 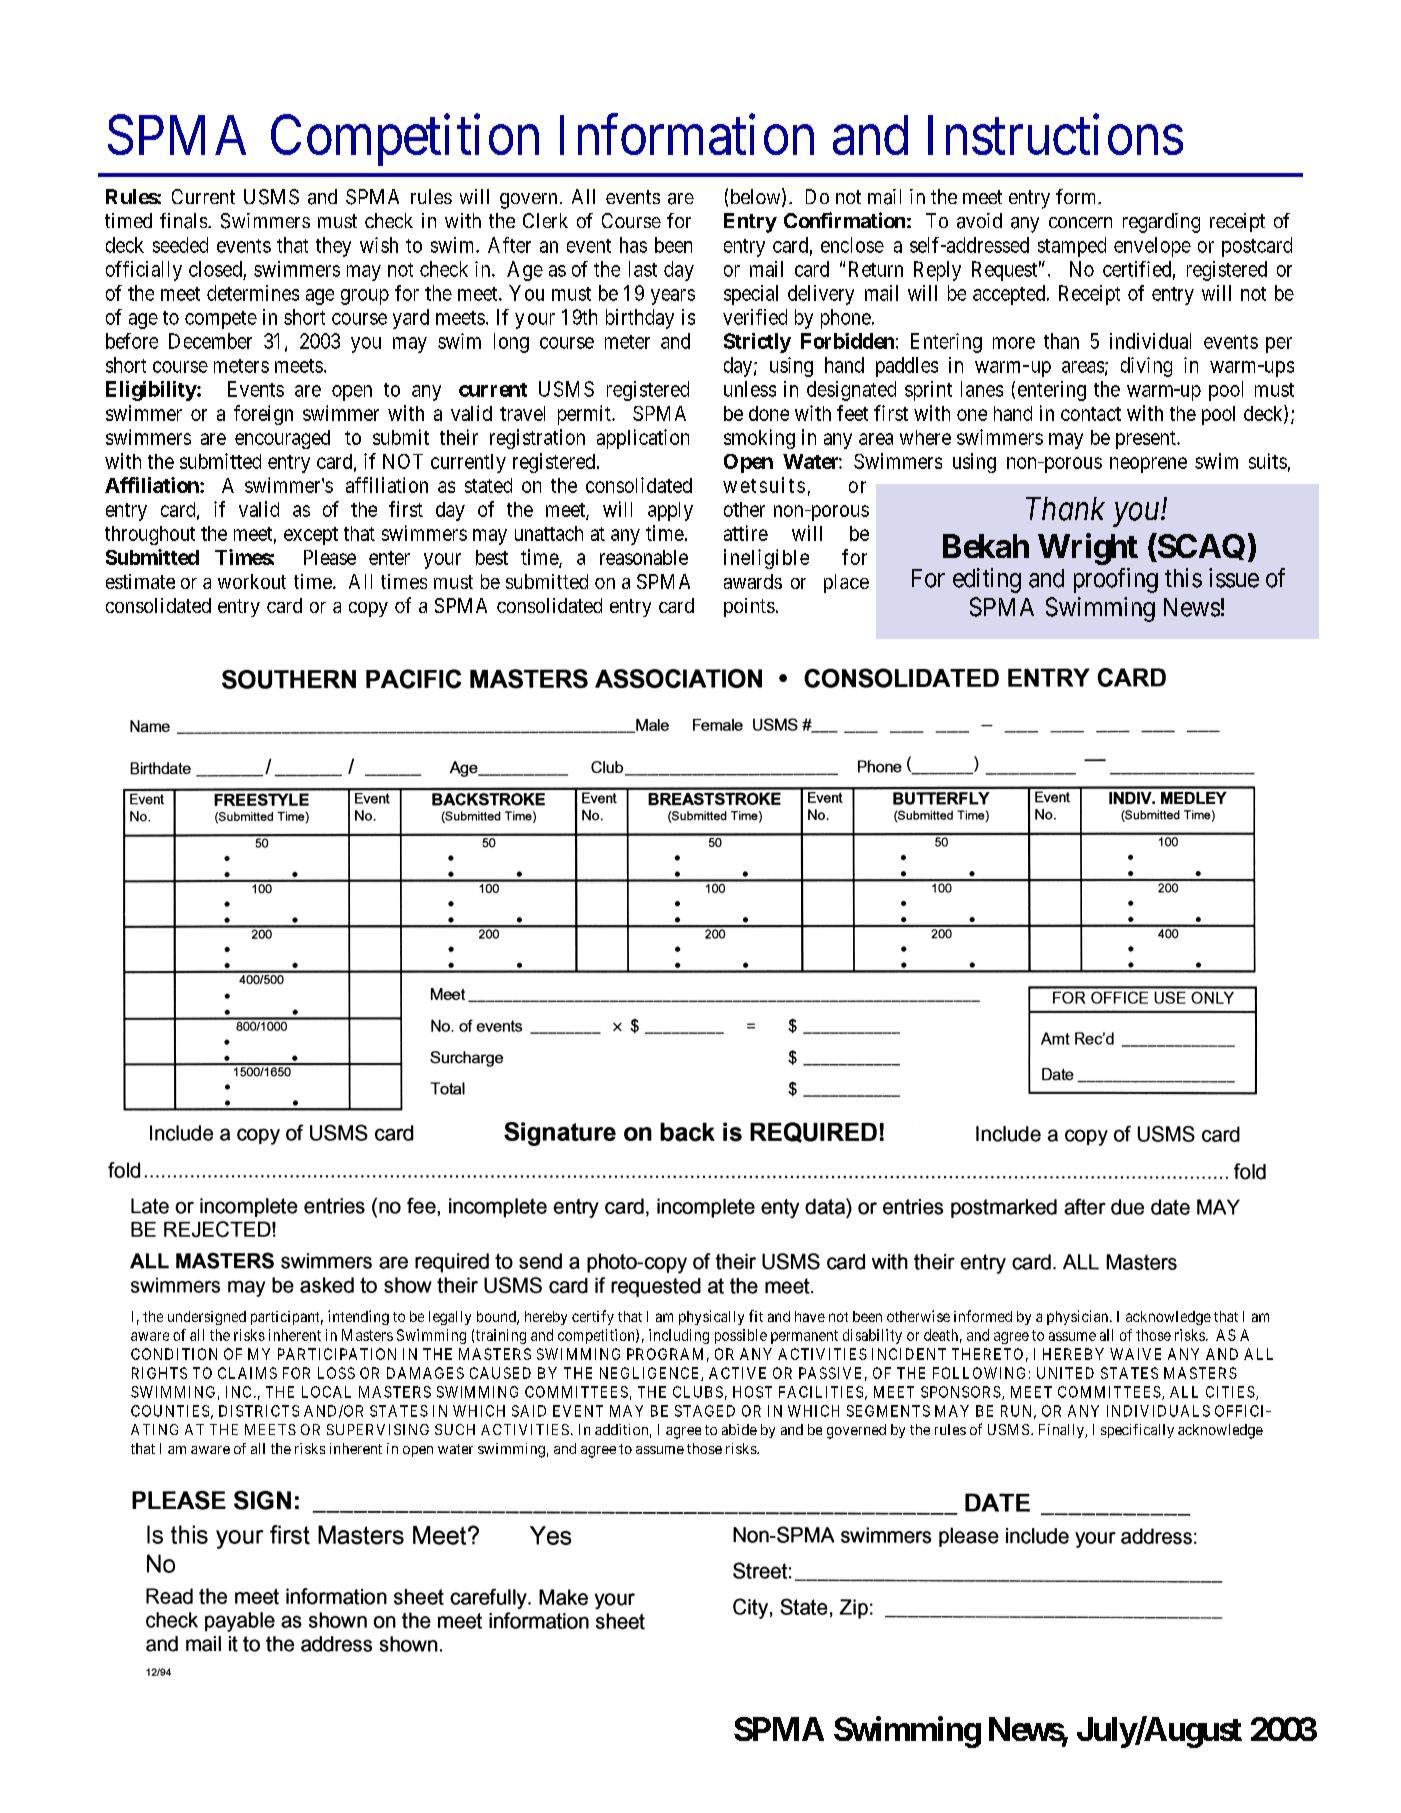 What do you see at coordinates (749, 607) in the page?
I see `points` at bounding box center [749, 607].
